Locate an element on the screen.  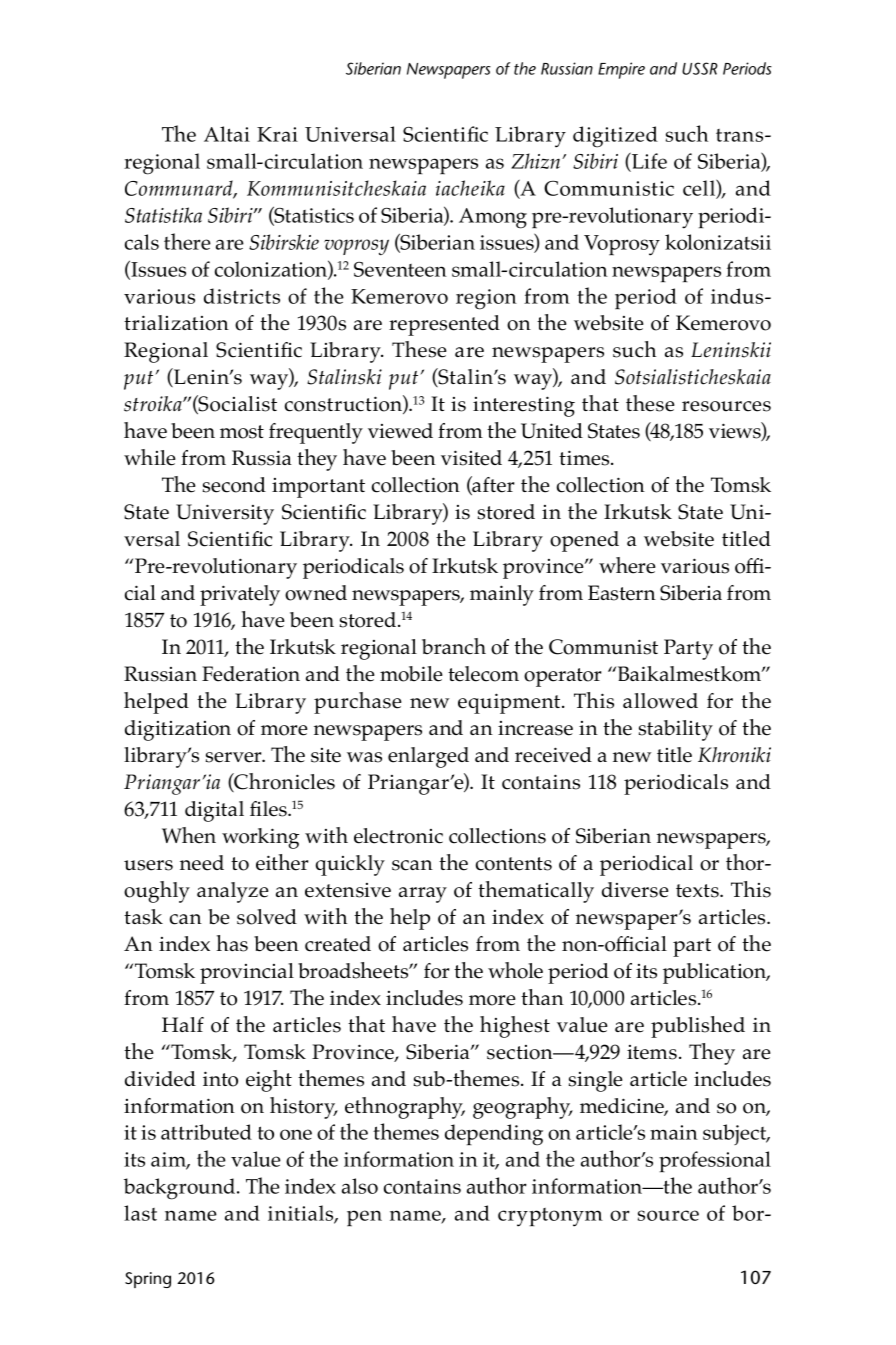
most is located at coordinates (242, 432).
